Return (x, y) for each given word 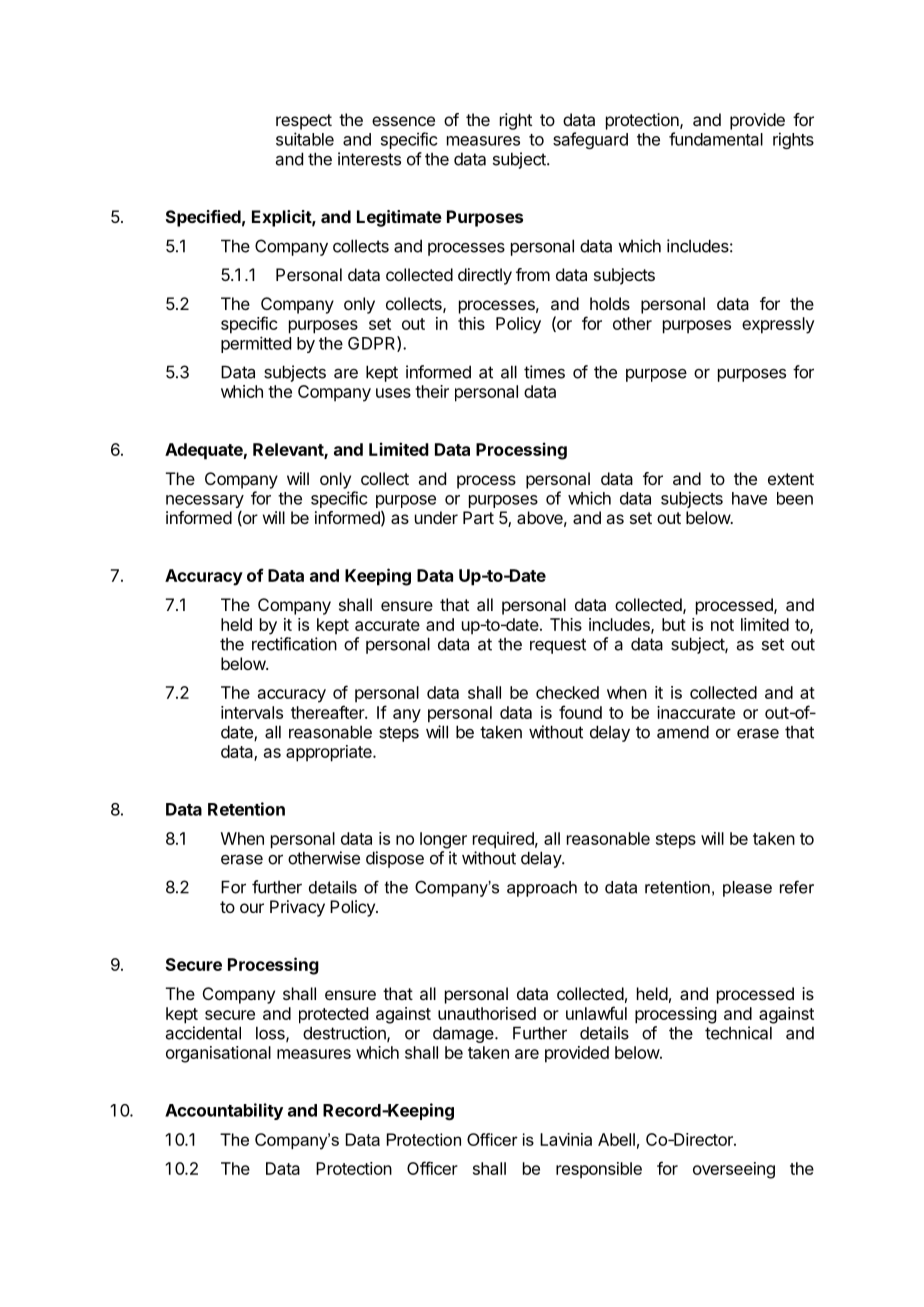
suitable (305, 139)
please (747, 889)
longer (443, 840)
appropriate (330, 753)
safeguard (590, 140)
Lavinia (566, 1139)
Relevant (289, 450)
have (749, 498)
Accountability (224, 1111)
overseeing (734, 1170)
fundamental (716, 139)
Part (478, 517)
